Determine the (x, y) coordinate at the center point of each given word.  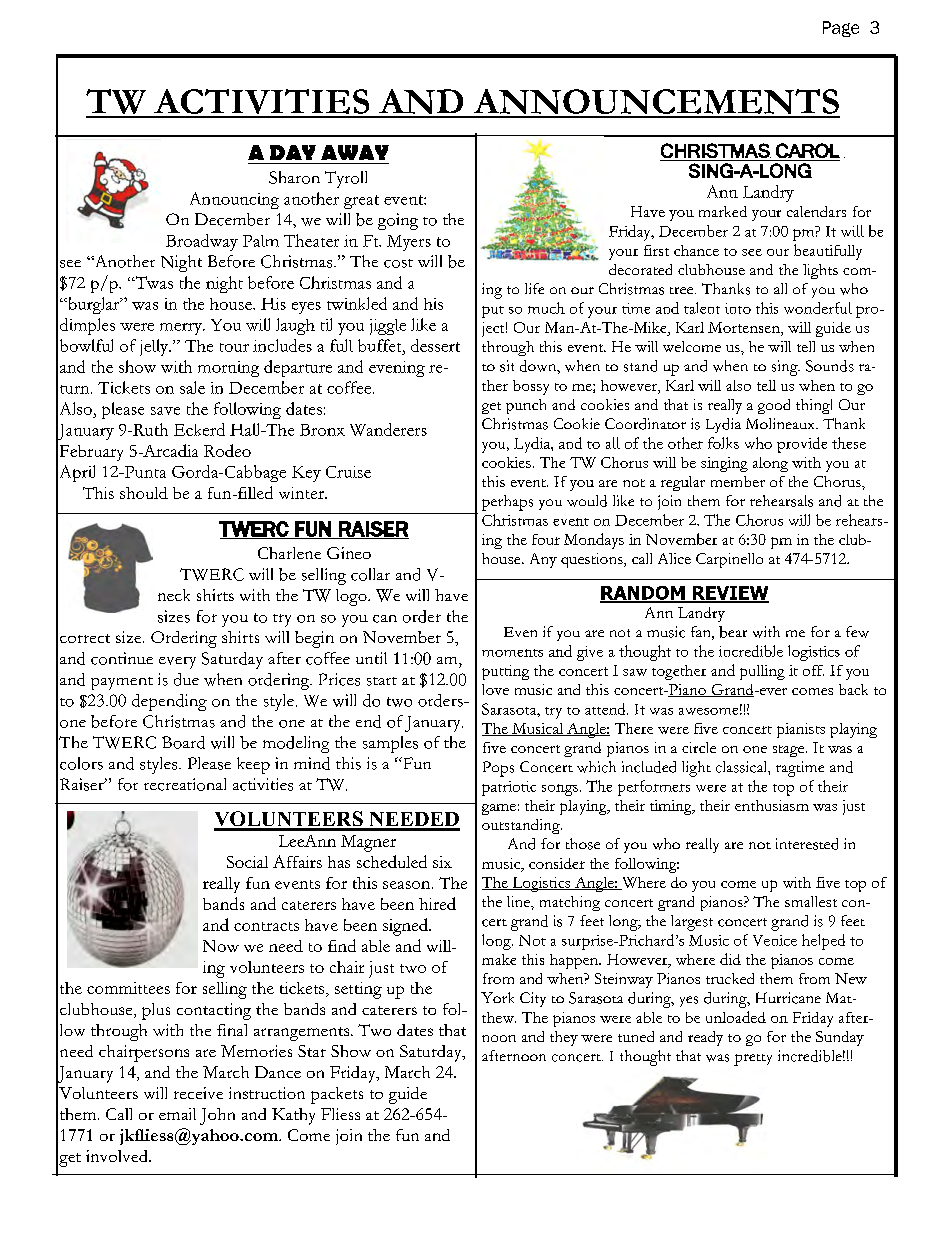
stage (790, 751)
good (774, 406)
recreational (185, 784)
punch (526, 406)
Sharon (294, 177)
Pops (498, 769)
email (177, 1114)
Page (841, 29)
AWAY (355, 152)
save (165, 411)
